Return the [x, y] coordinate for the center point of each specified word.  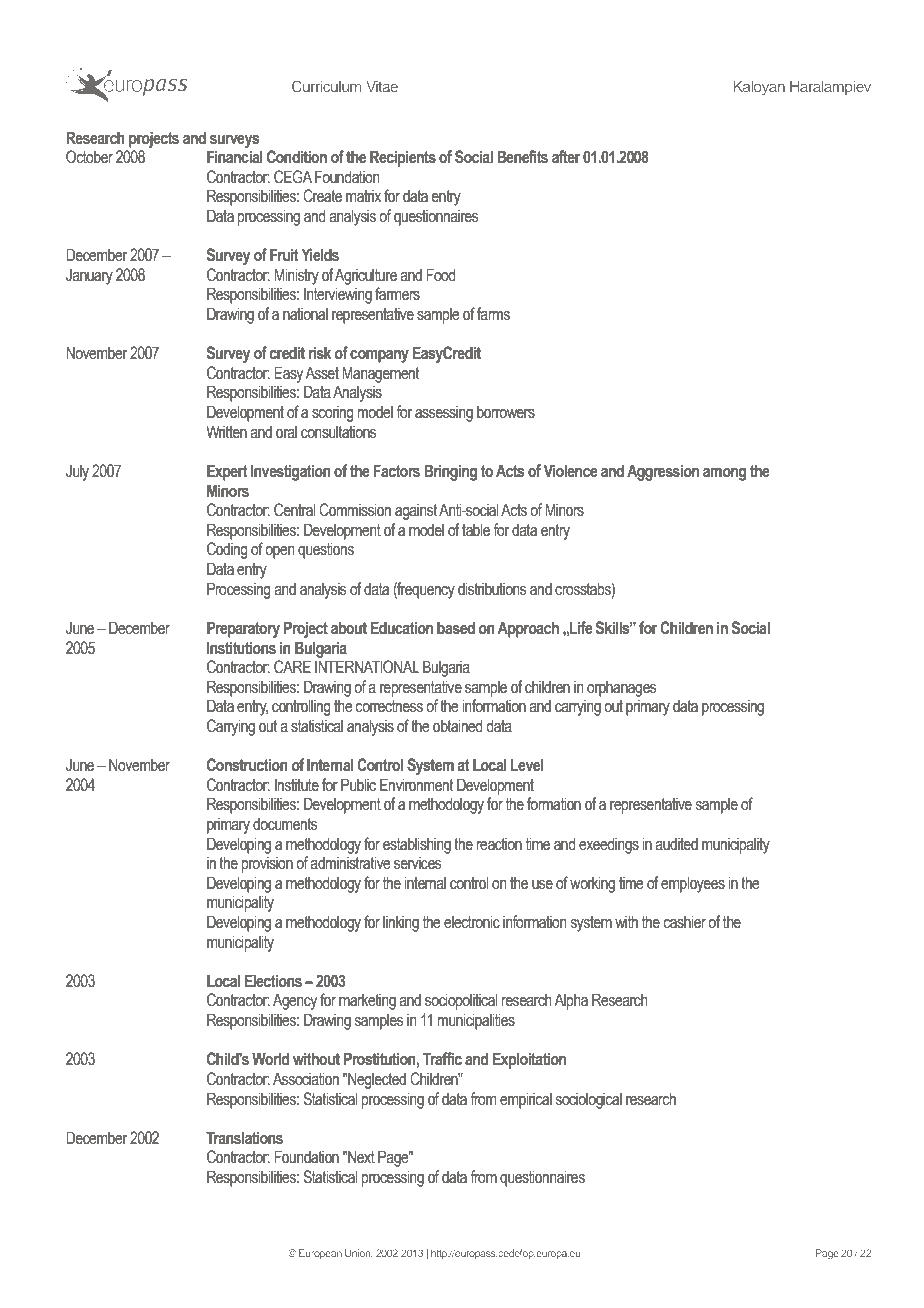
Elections [273, 981]
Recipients [403, 158]
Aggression [663, 472]
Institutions [241, 648]
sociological [589, 1100]
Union [359, 1253]
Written [226, 432]
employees [693, 884]
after [566, 157]
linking [401, 923]
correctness [389, 706]
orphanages [621, 688]
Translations [244, 1138]
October [89, 157]
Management [380, 374]
